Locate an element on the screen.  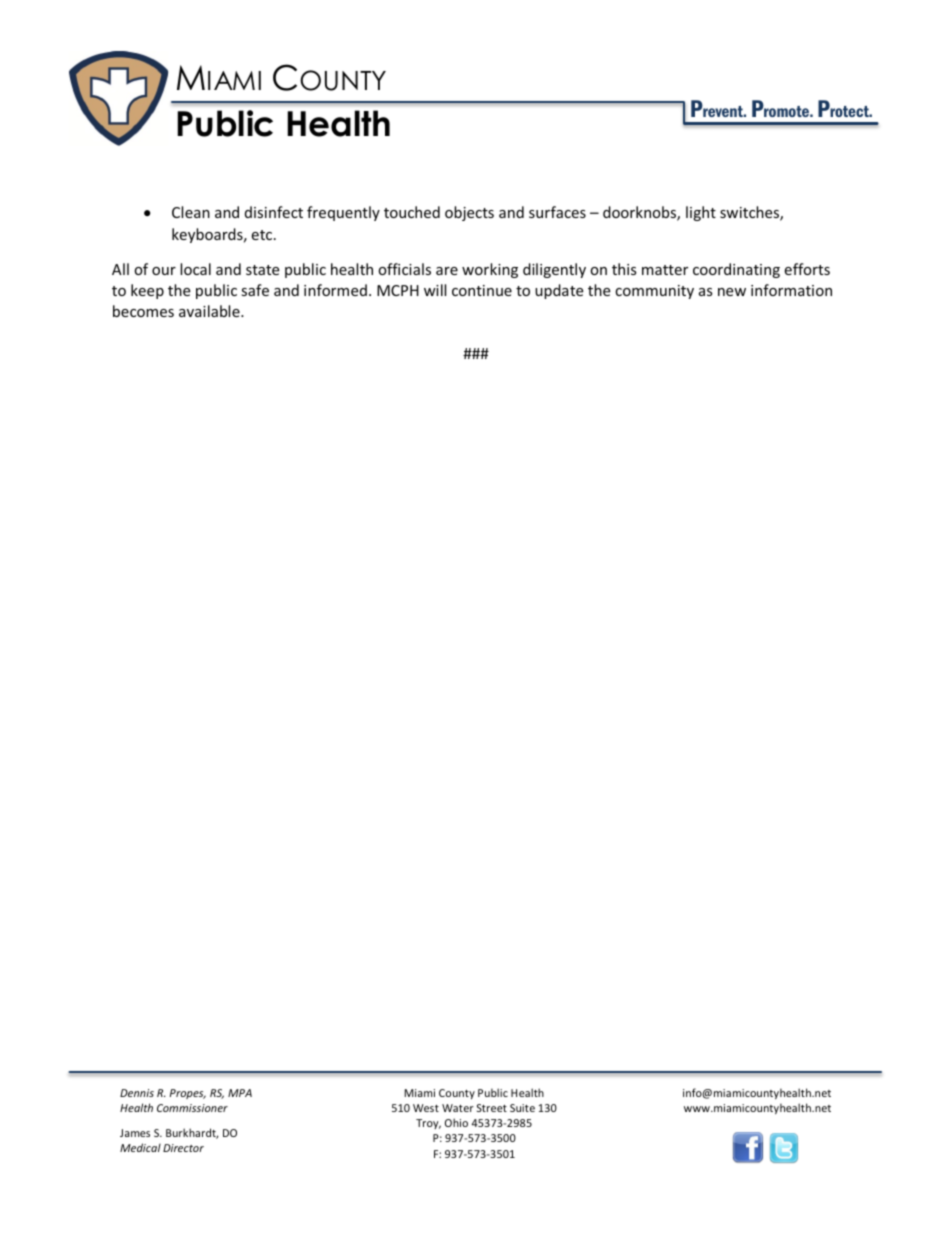
continue is located at coordinates (482, 290).
